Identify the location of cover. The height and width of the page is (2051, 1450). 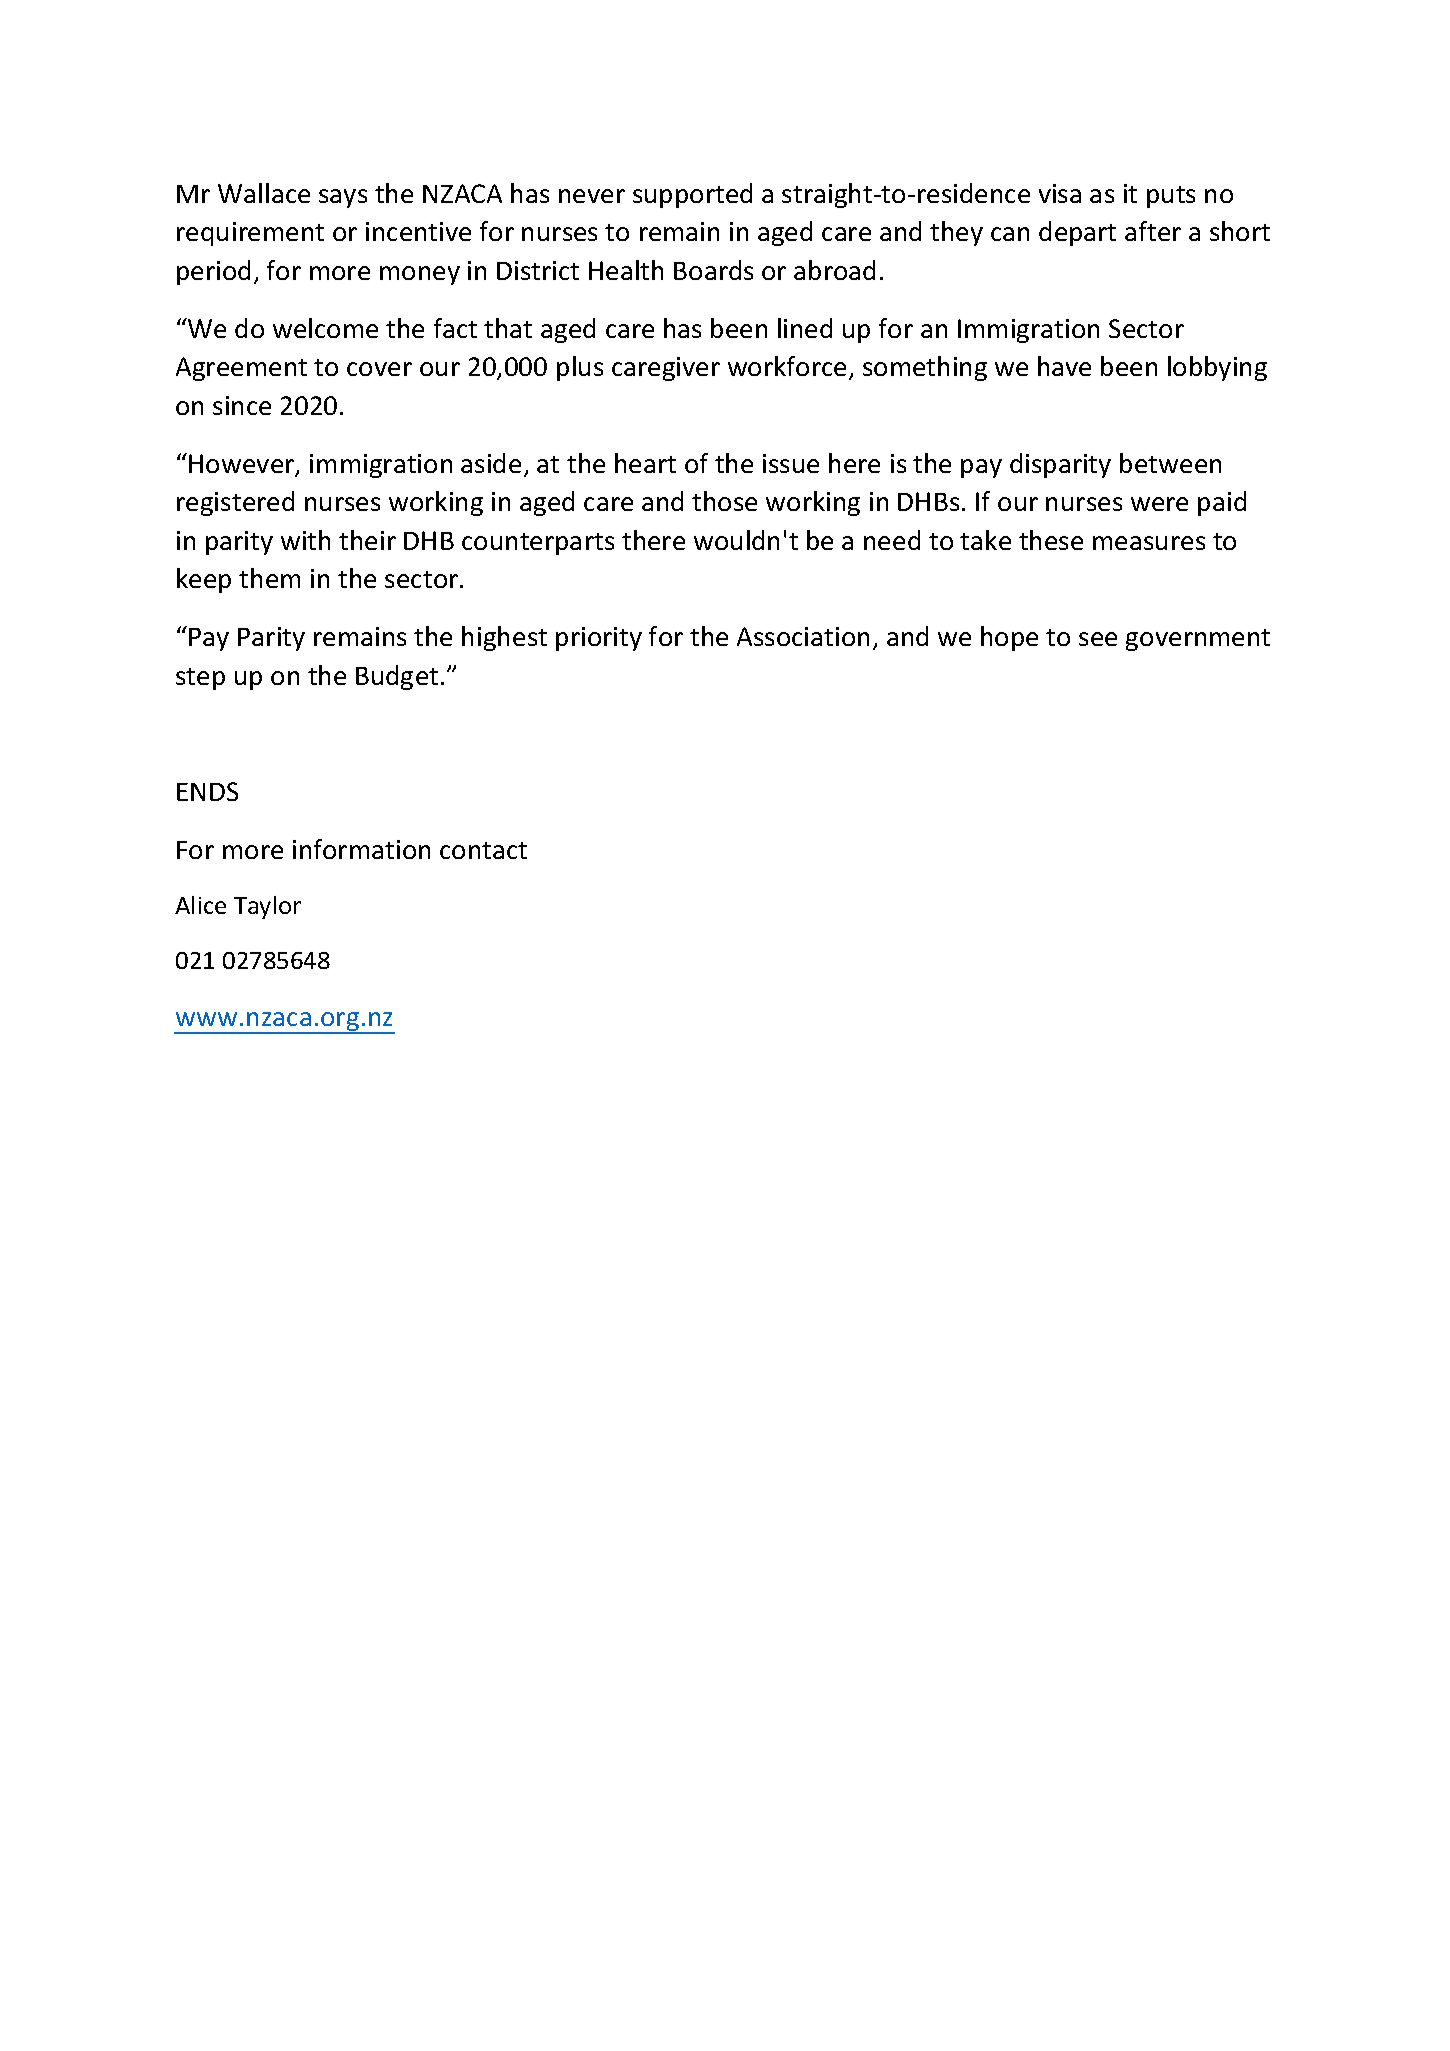
(379, 369).
